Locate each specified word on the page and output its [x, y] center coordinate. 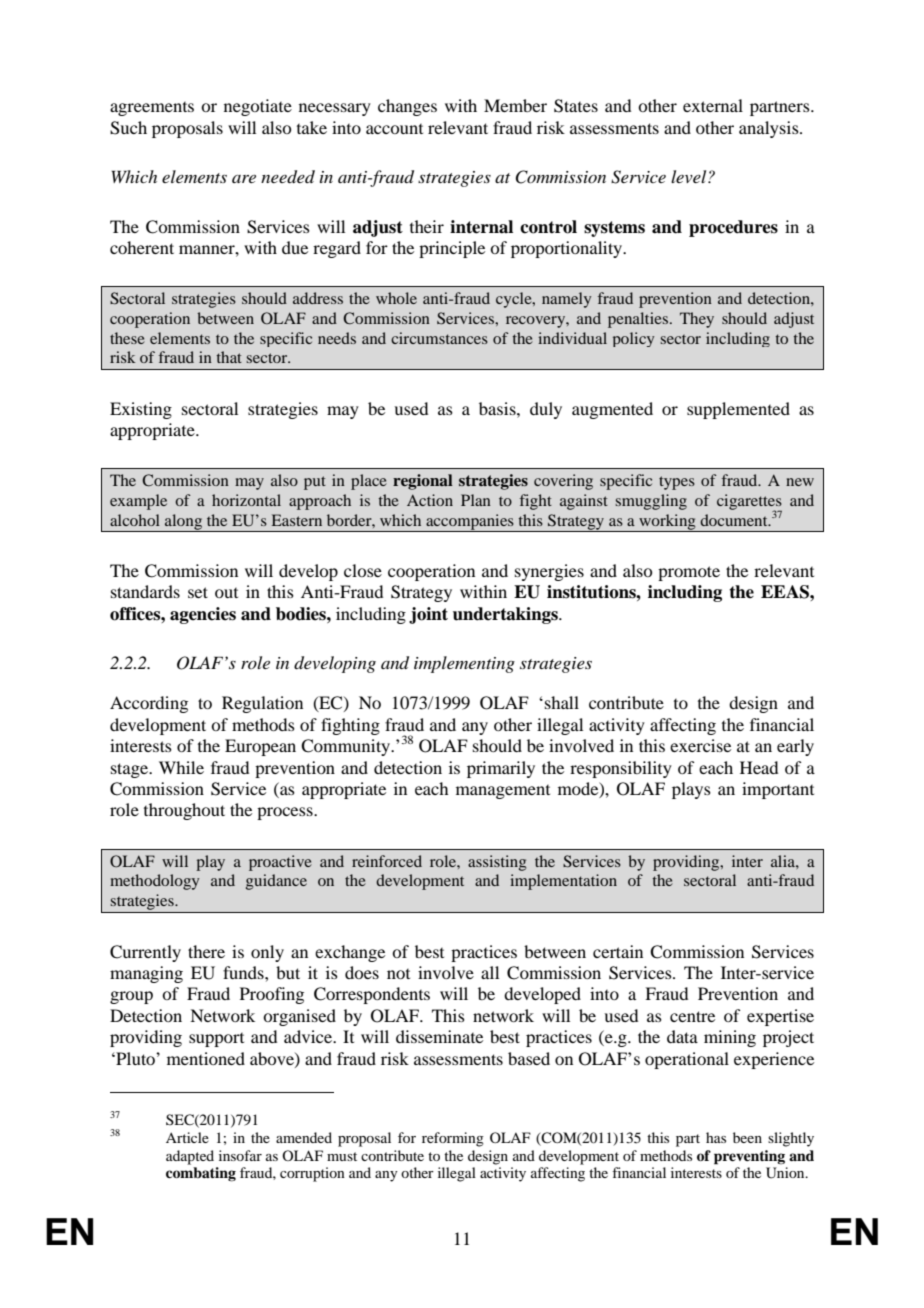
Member [515, 105]
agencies [203, 615]
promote [689, 573]
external [713, 105]
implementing [464, 664]
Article [187, 1137]
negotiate [258, 107]
